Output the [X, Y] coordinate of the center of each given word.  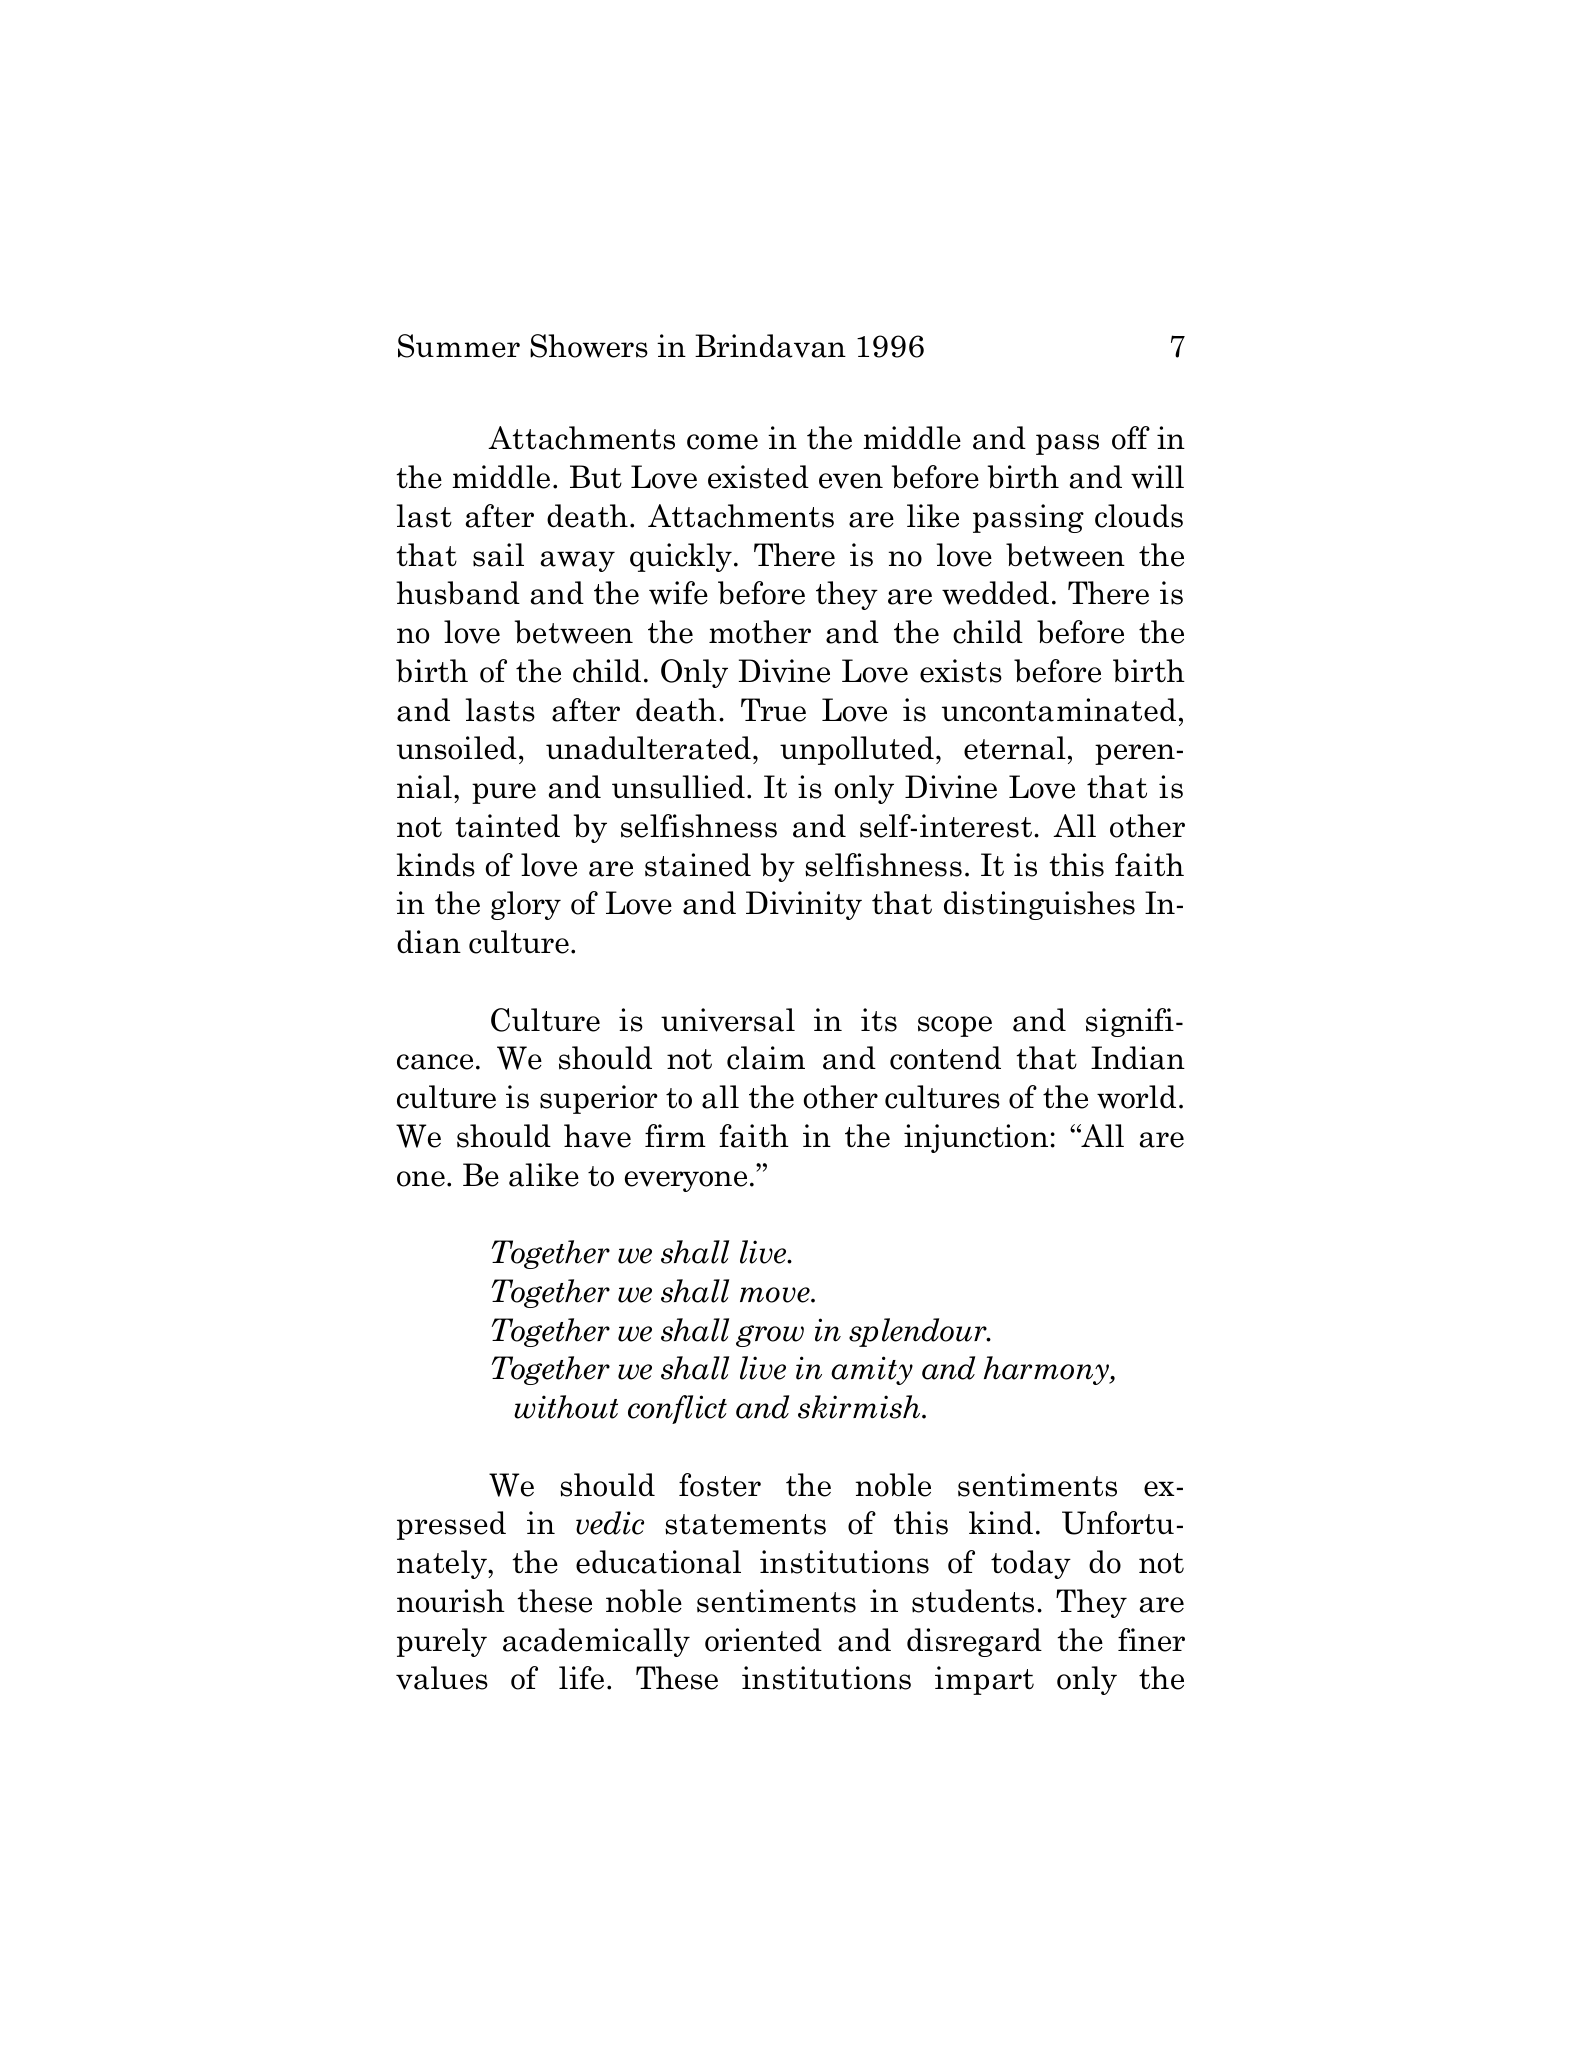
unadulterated [648, 748]
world [1136, 1097]
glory [526, 905]
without [566, 1407]
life [581, 1678]
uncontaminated [1059, 710]
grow [770, 1336]
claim [766, 1058]
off [1131, 438]
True [773, 710]
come [722, 442]
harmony [1047, 1370]
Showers [589, 346]
